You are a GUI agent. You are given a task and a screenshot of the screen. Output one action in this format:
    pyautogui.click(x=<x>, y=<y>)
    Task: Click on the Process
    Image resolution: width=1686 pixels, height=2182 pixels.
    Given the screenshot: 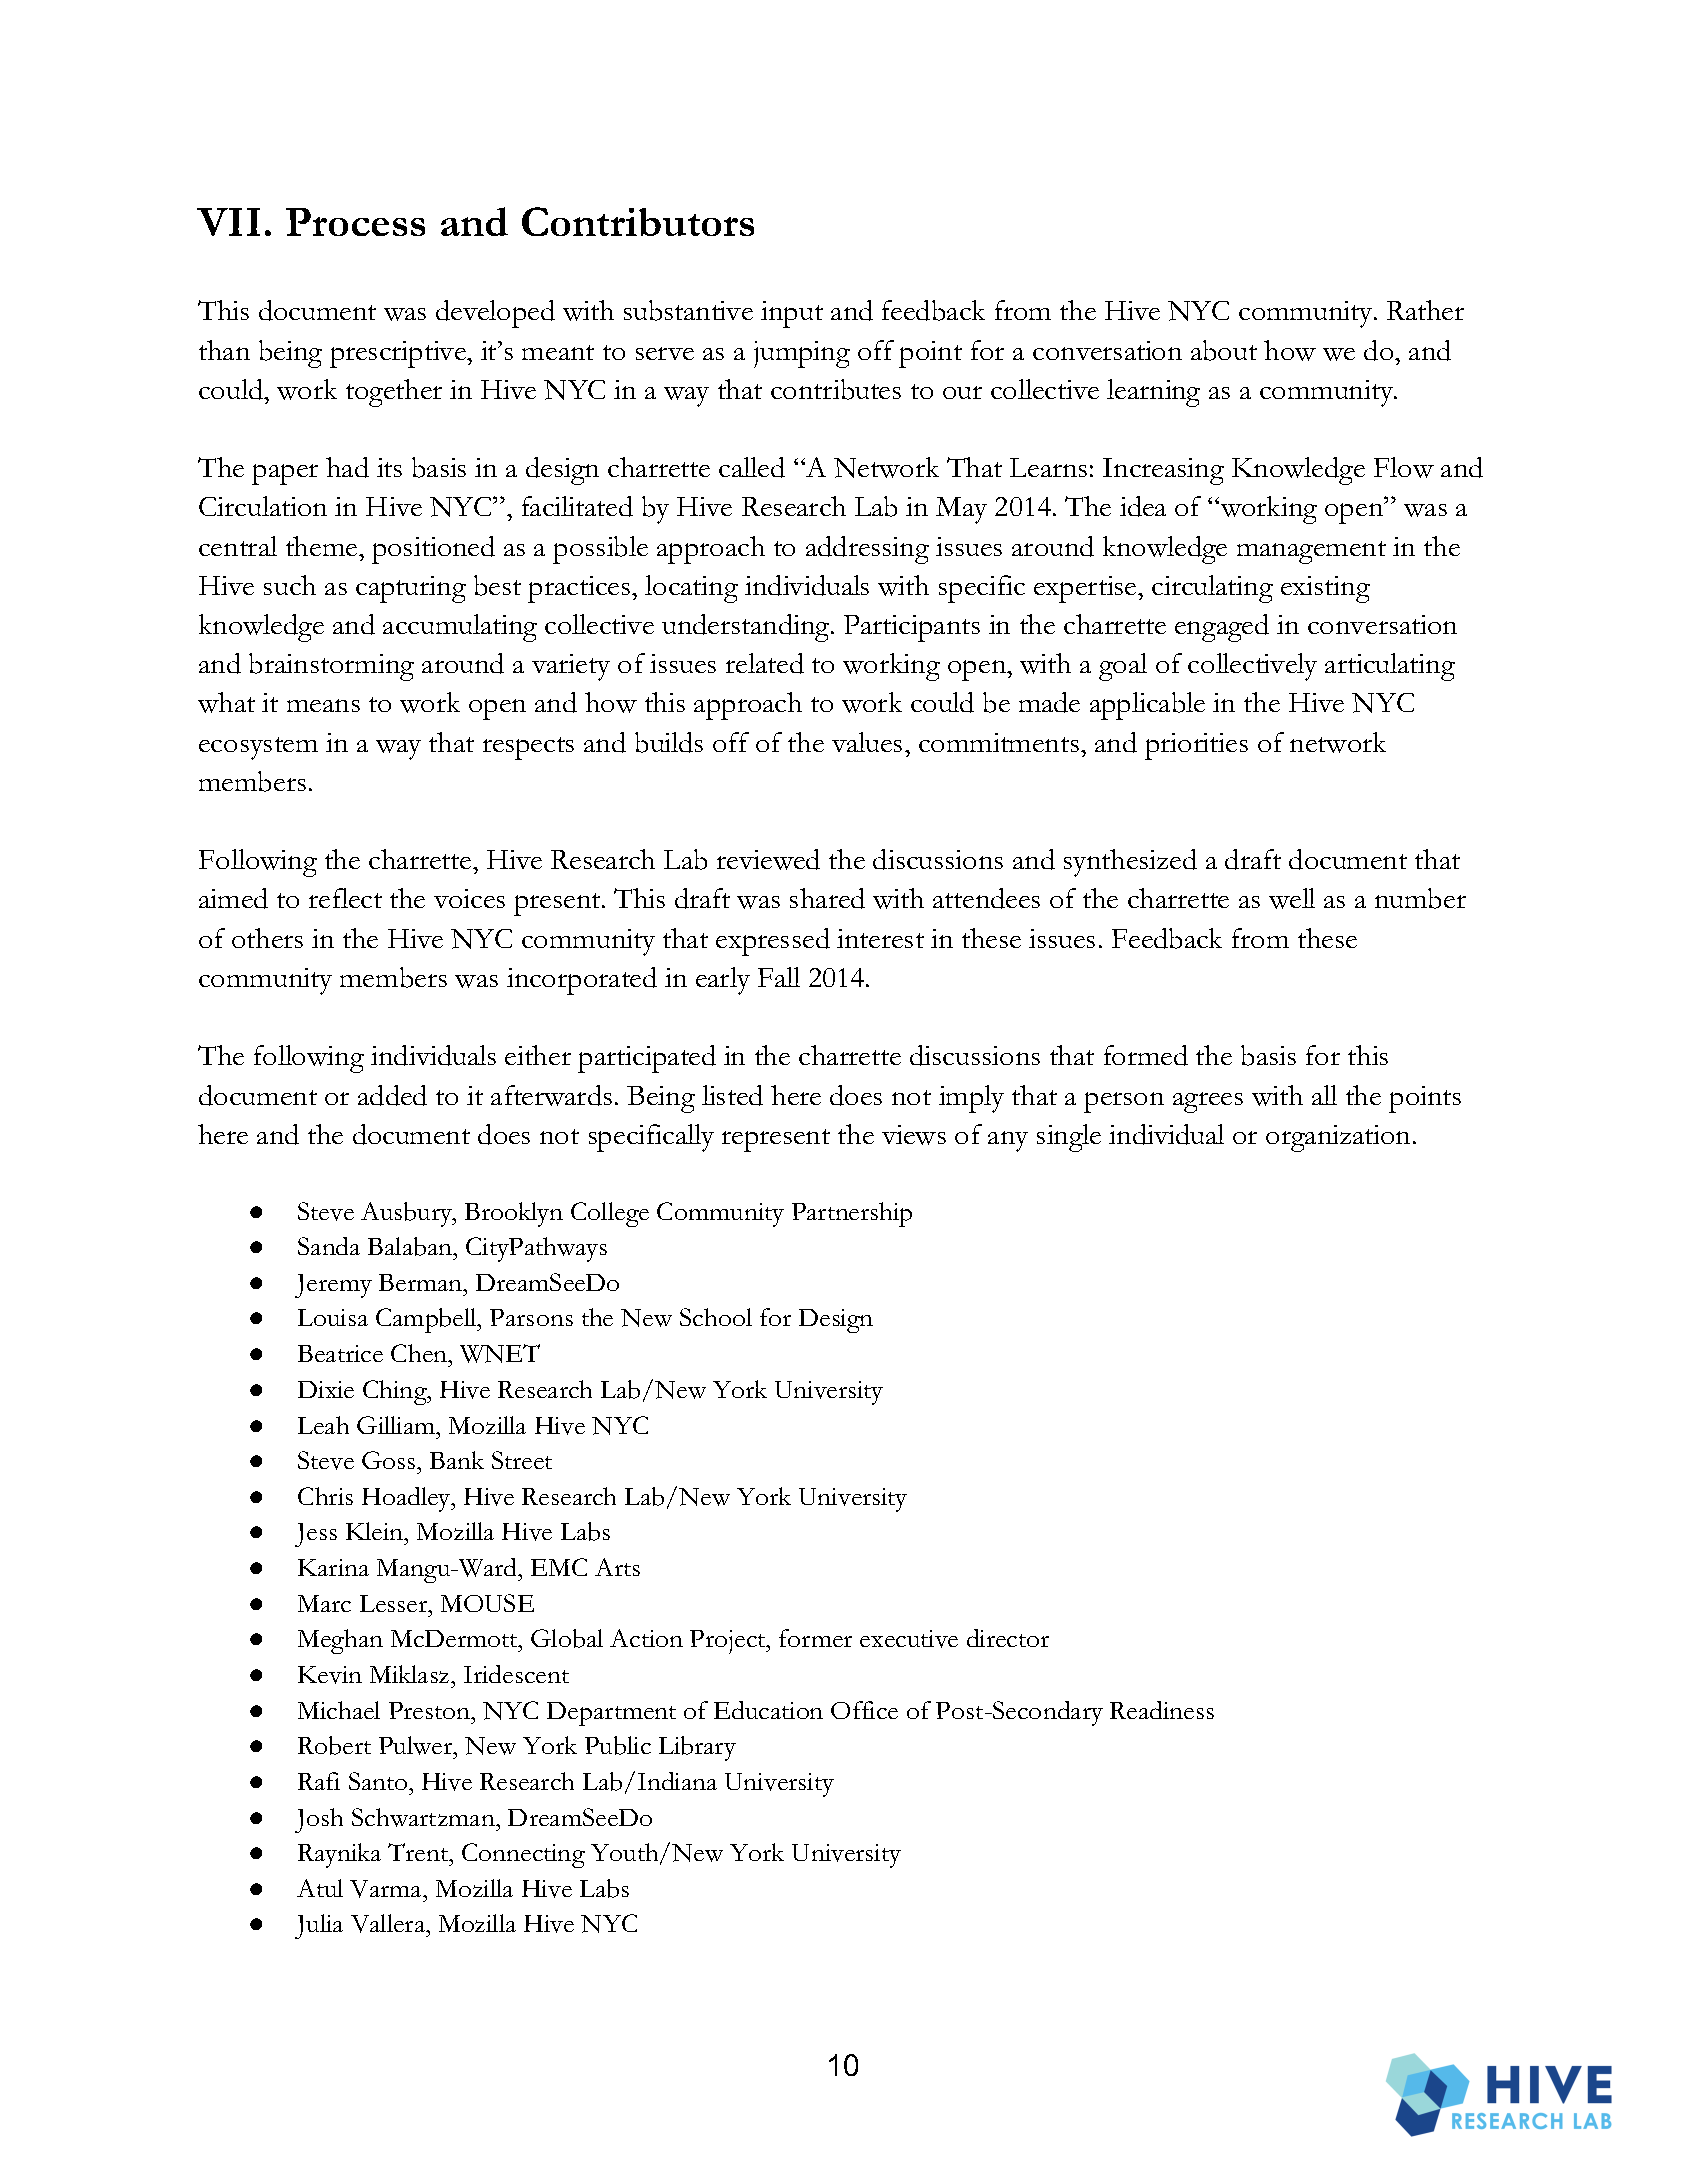 What is the action you would take?
    pyautogui.click(x=355, y=222)
